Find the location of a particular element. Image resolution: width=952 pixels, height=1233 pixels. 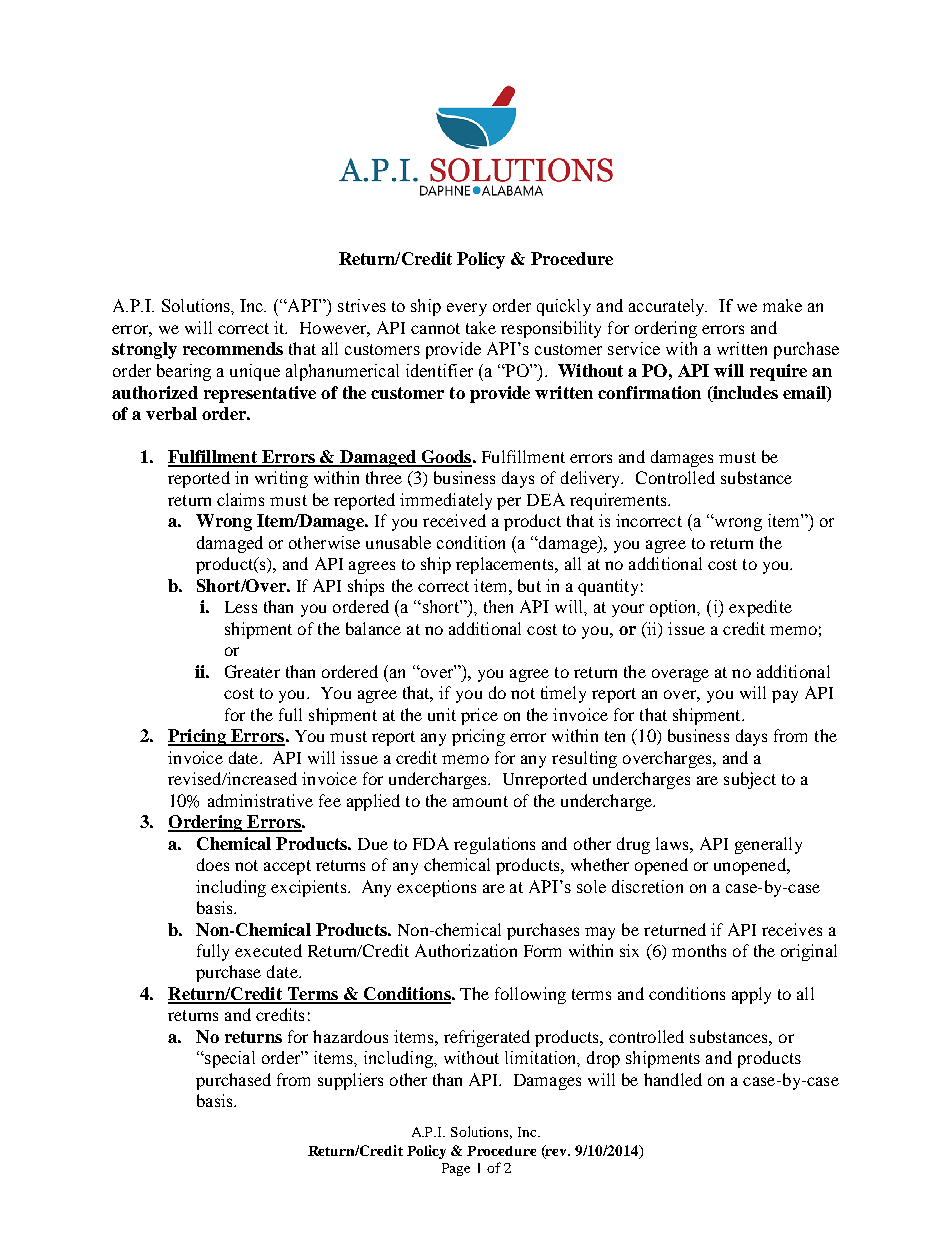

Page is located at coordinates (456, 1169).
